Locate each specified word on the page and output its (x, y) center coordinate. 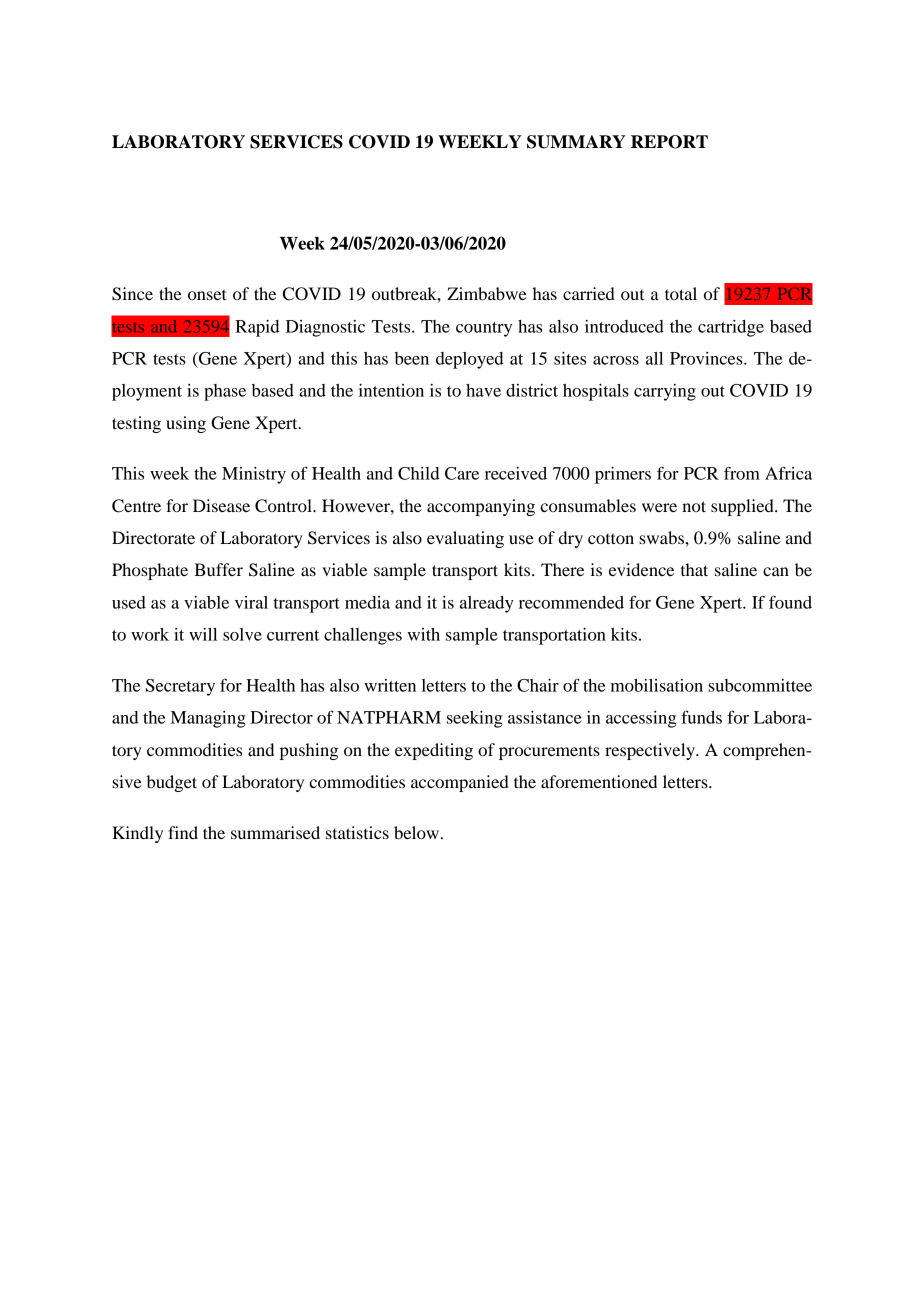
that (694, 569)
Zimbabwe (487, 293)
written (390, 685)
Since (132, 294)
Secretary (180, 687)
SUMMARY (576, 142)
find (183, 832)
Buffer (218, 569)
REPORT (669, 142)
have (483, 390)
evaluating (465, 539)
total (681, 293)
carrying (665, 392)
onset (207, 294)
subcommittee (760, 685)
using (186, 424)
